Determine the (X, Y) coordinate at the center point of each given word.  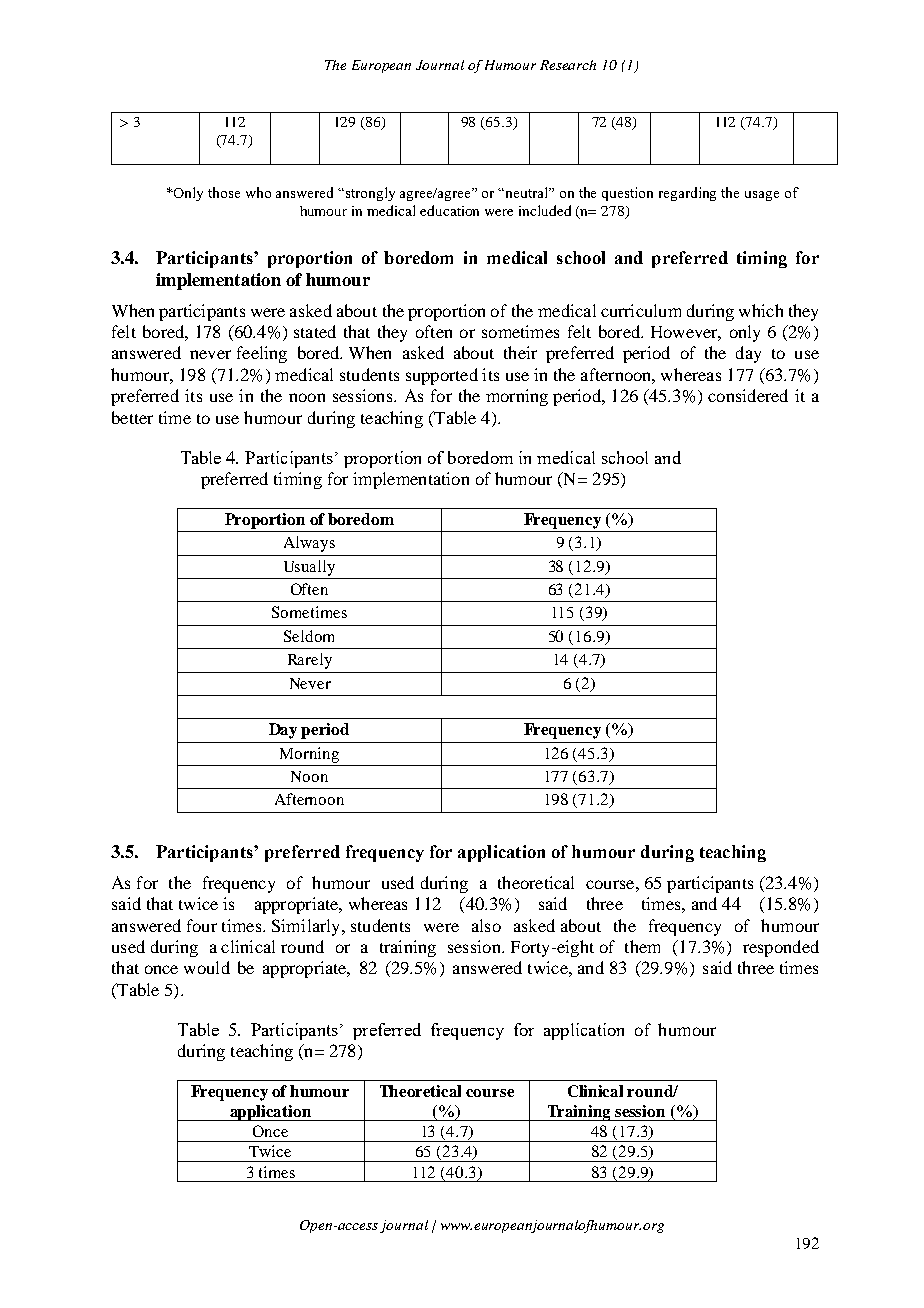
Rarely (310, 661)
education (449, 210)
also (486, 925)
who (258, 192)
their (520, 352)
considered (748, 395)
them (642, 946)
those (224, 192)
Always (309, 544)
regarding (687, 194)
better (132, 417)
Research (568, 65)
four (202, 925)
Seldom (309, 636)
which (761, 310)
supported (442, 376)
